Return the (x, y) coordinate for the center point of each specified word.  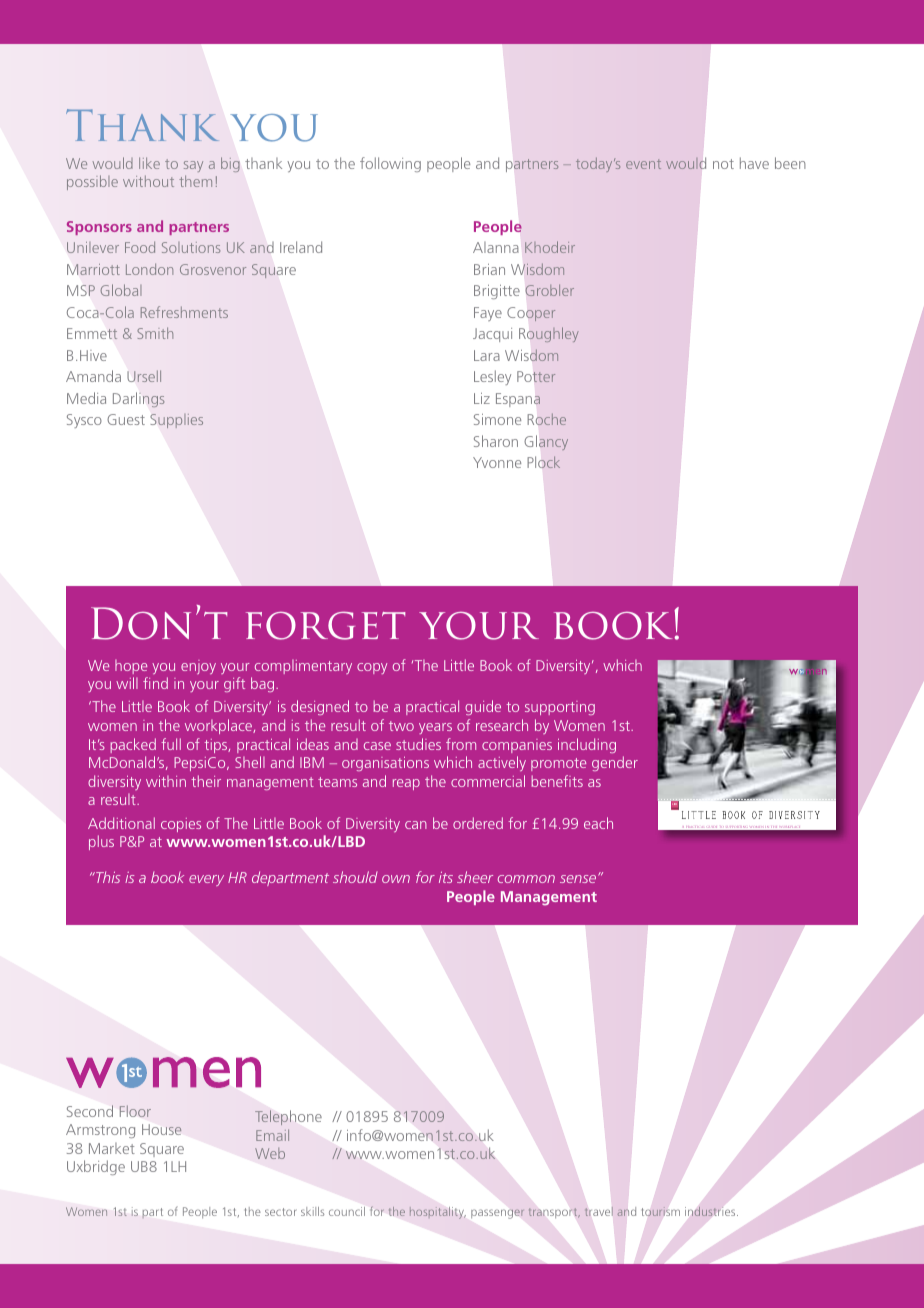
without (148, 181)
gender (615, 763)
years (435, 728)
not (723, 164)
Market (112, 1148)
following (390, 164)
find (155, 683)
